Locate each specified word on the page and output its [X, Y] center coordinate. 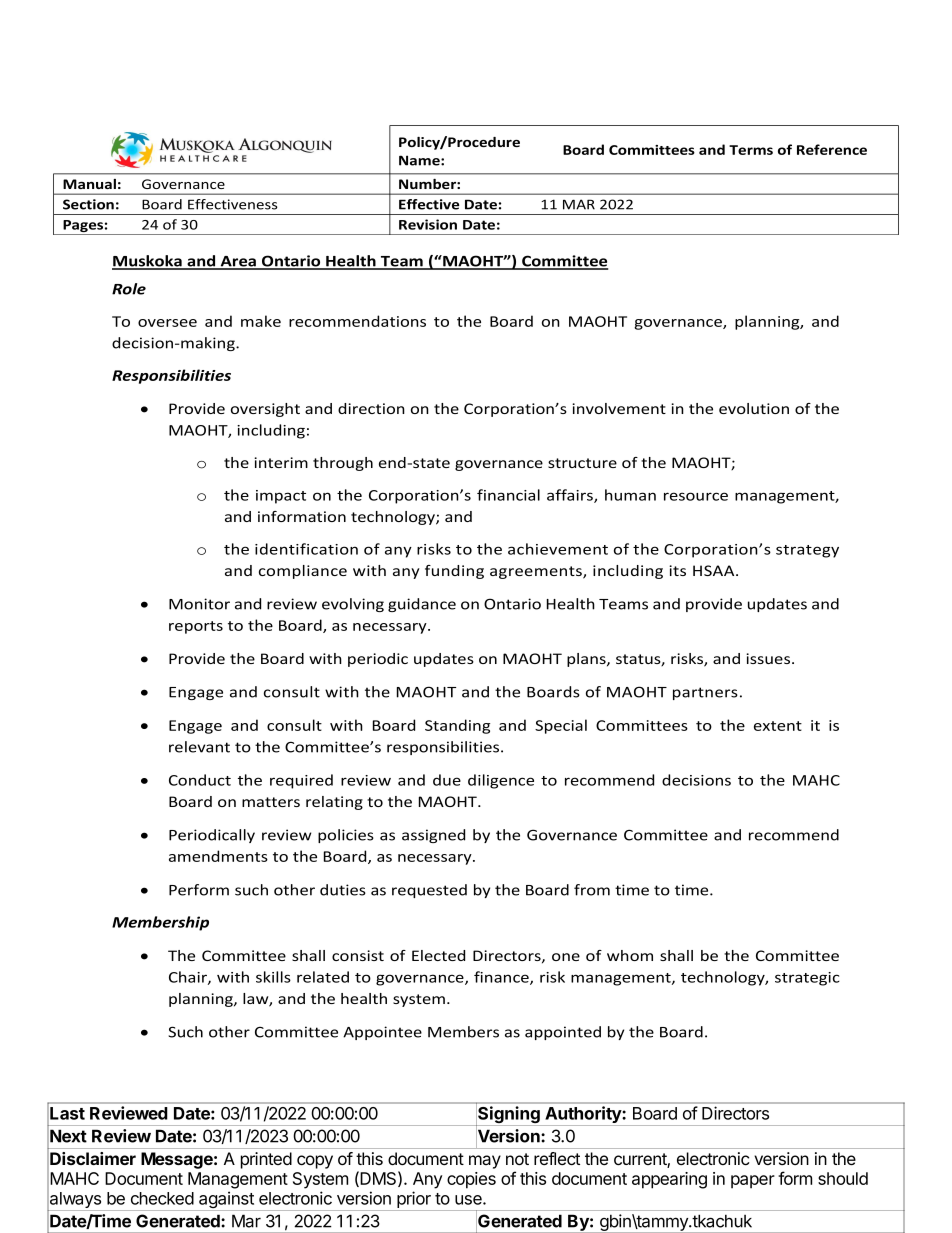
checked [162, 1198]
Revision [428, 224]
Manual [89, 184]
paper [753, 1182]
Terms [751, 150]
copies [471, 1180]
